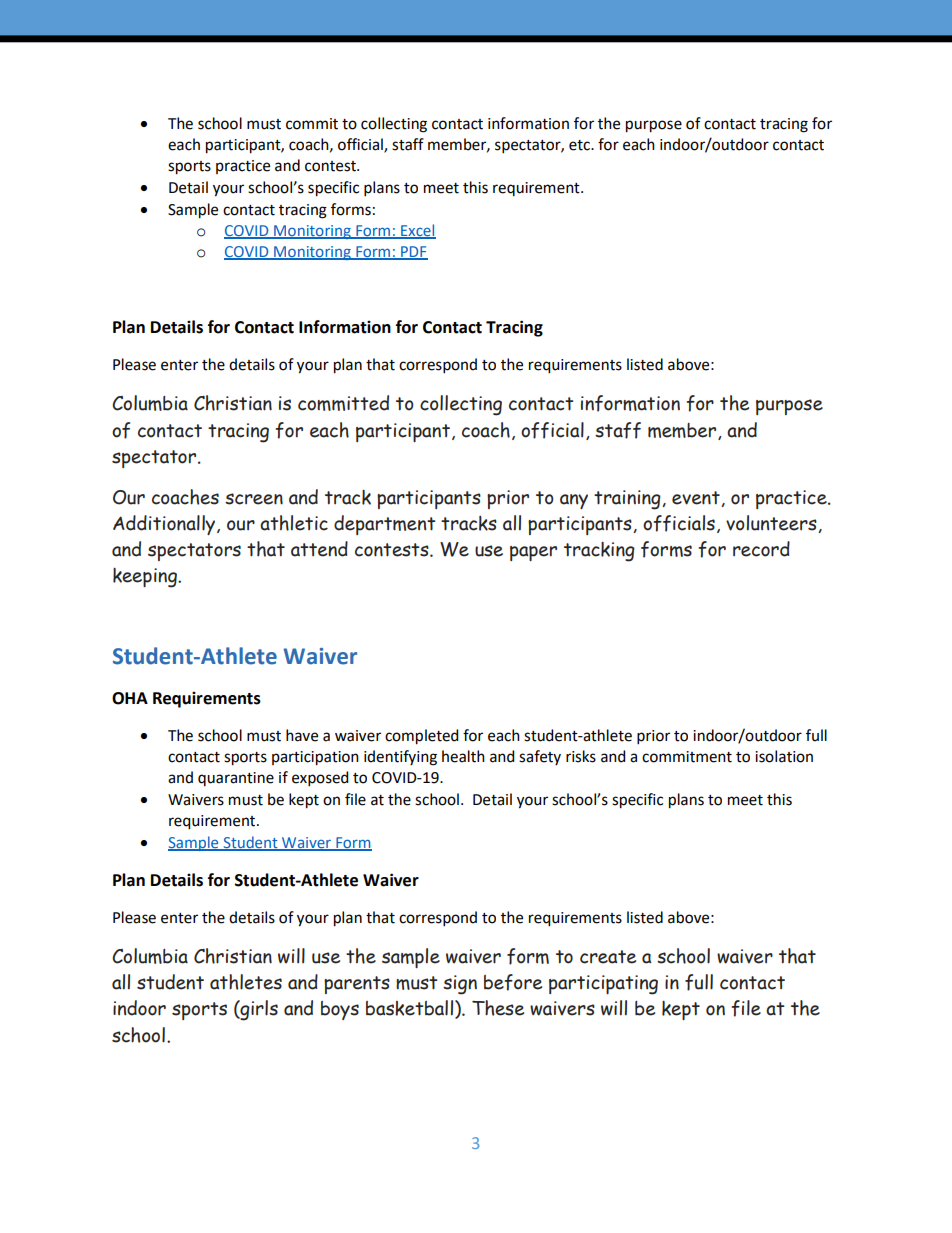 This screenshot has width=952, height=1233. Describe the element at coordinates (697, 499) in the screenshot. I see `event` at that location.
